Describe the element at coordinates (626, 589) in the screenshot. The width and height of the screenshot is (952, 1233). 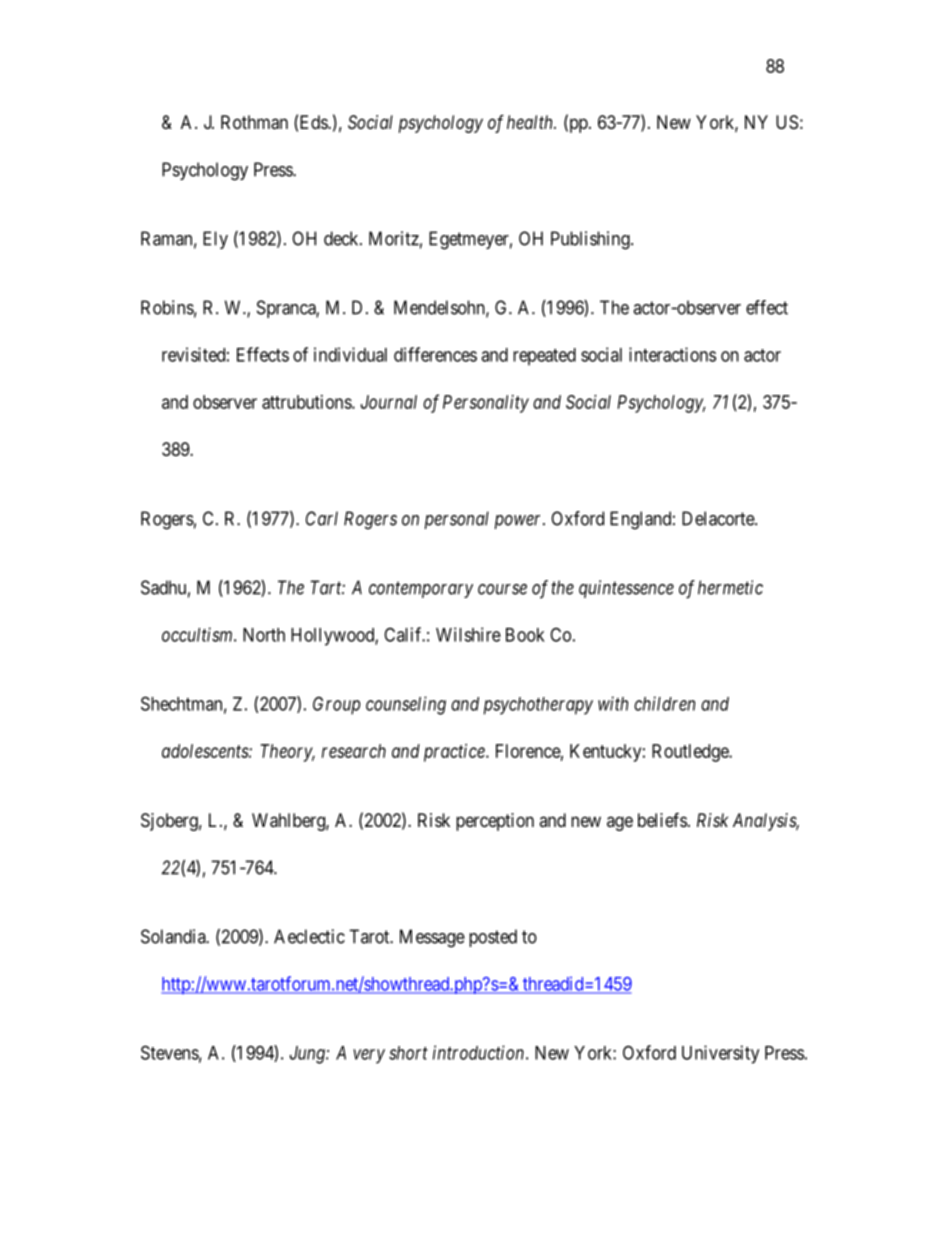
I see `quintessence` at that location.
